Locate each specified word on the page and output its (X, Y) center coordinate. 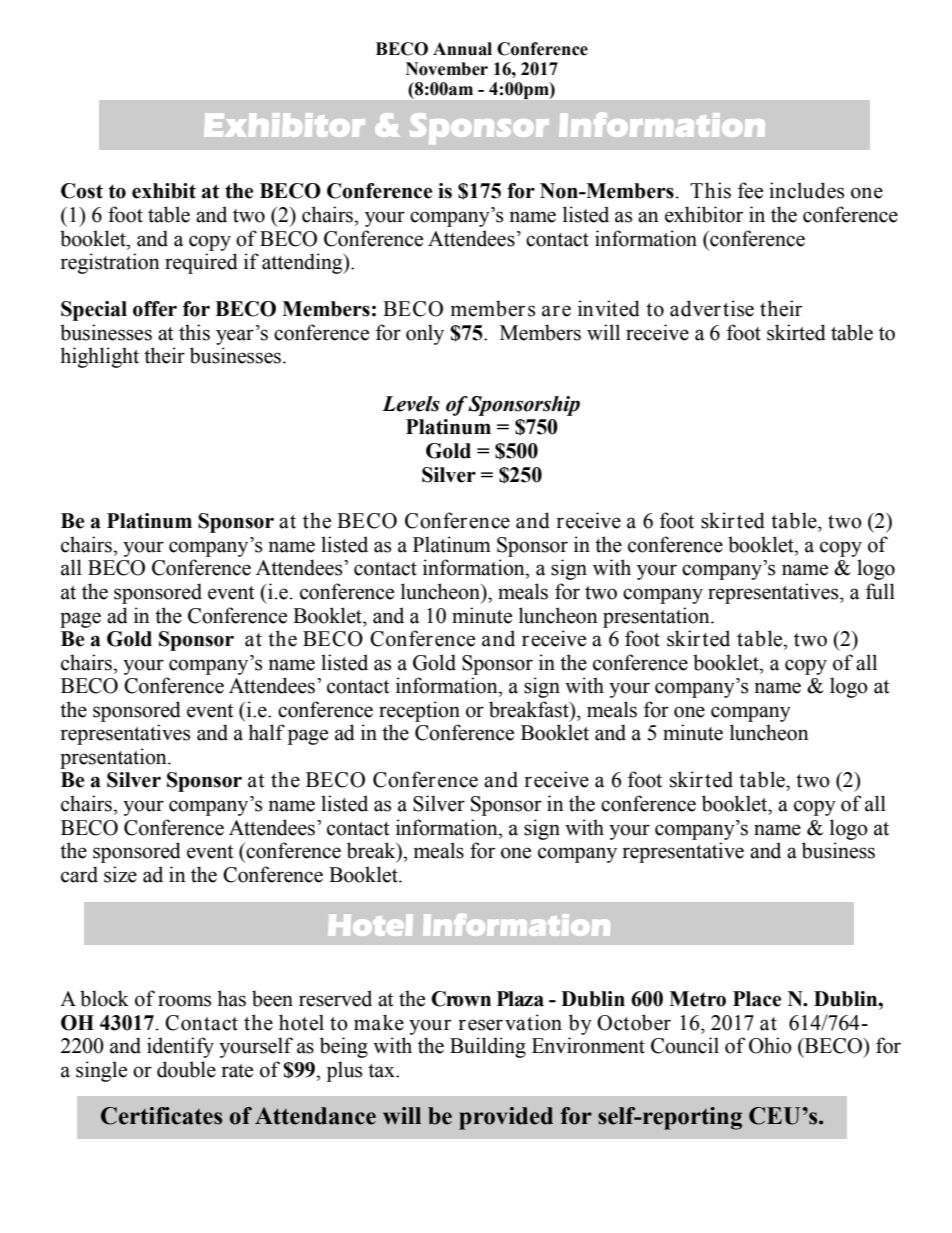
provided (506, 1118)
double (186, 1069)
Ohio (770, 1045)
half (266, 732)
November (447, 69)
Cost (82, 191)
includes (806, 190)
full (880, 591)
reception (419, 711)
